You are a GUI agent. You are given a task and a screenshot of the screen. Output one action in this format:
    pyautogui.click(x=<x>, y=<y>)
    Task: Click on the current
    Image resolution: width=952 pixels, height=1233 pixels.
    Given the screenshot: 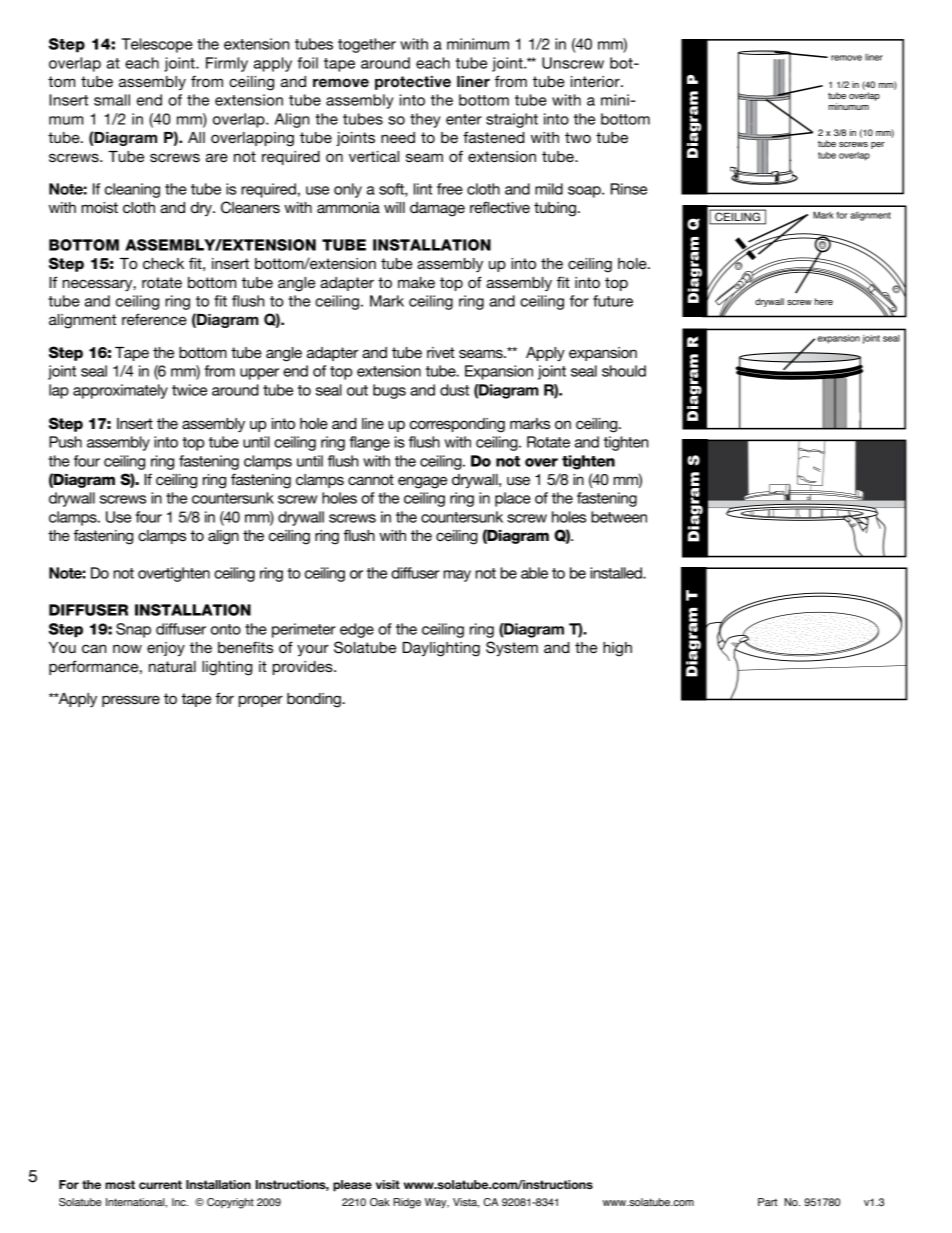 What is the action you would take?
    pyautogui.click(x=160, y=1184)
